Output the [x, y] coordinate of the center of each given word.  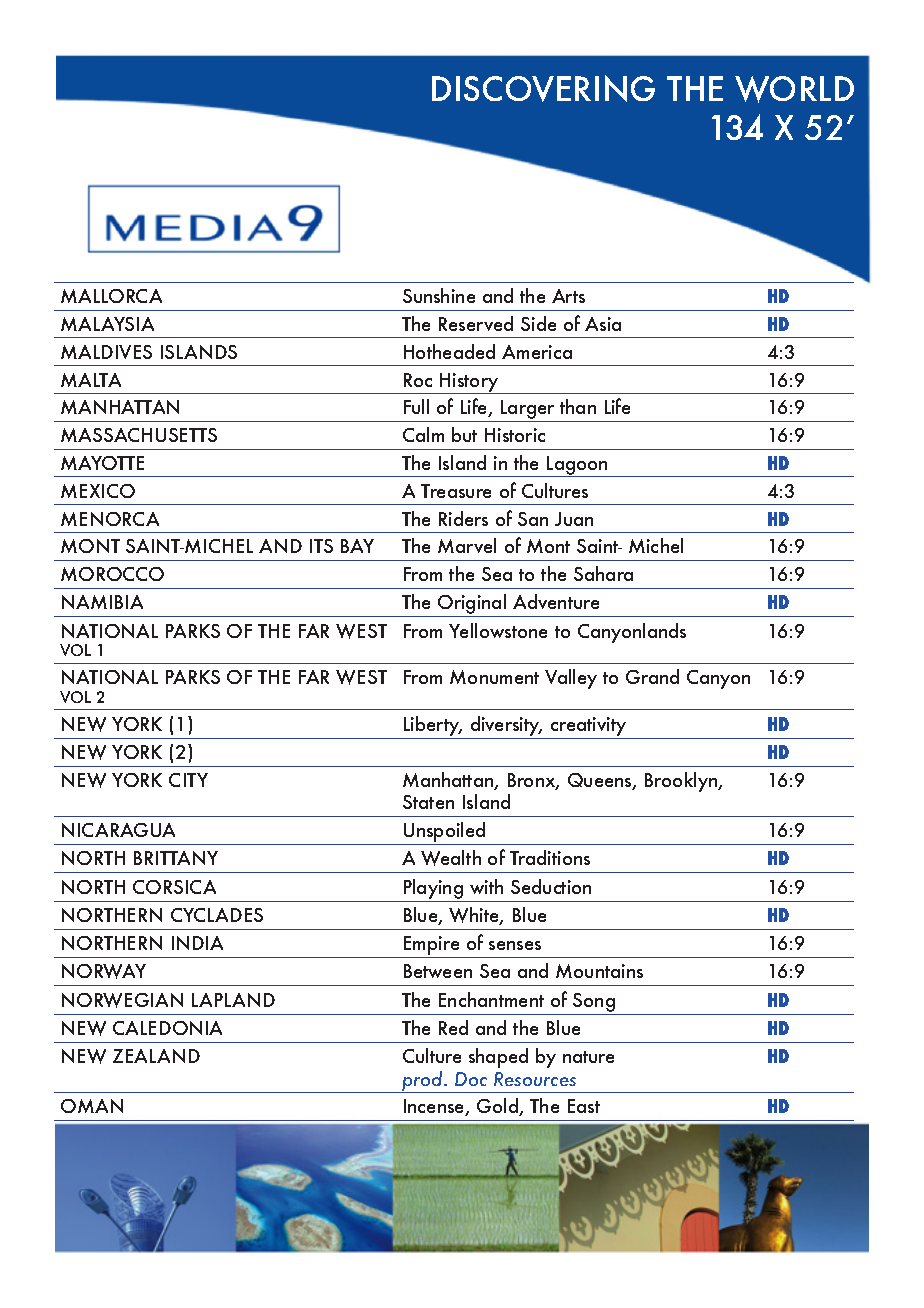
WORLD [794, 89]
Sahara [603, 573]
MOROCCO [112, 574]
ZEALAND [156, 1056]
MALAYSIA [107, 324]
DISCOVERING [543, 88]
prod [423, 1082]
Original [472, 605]
